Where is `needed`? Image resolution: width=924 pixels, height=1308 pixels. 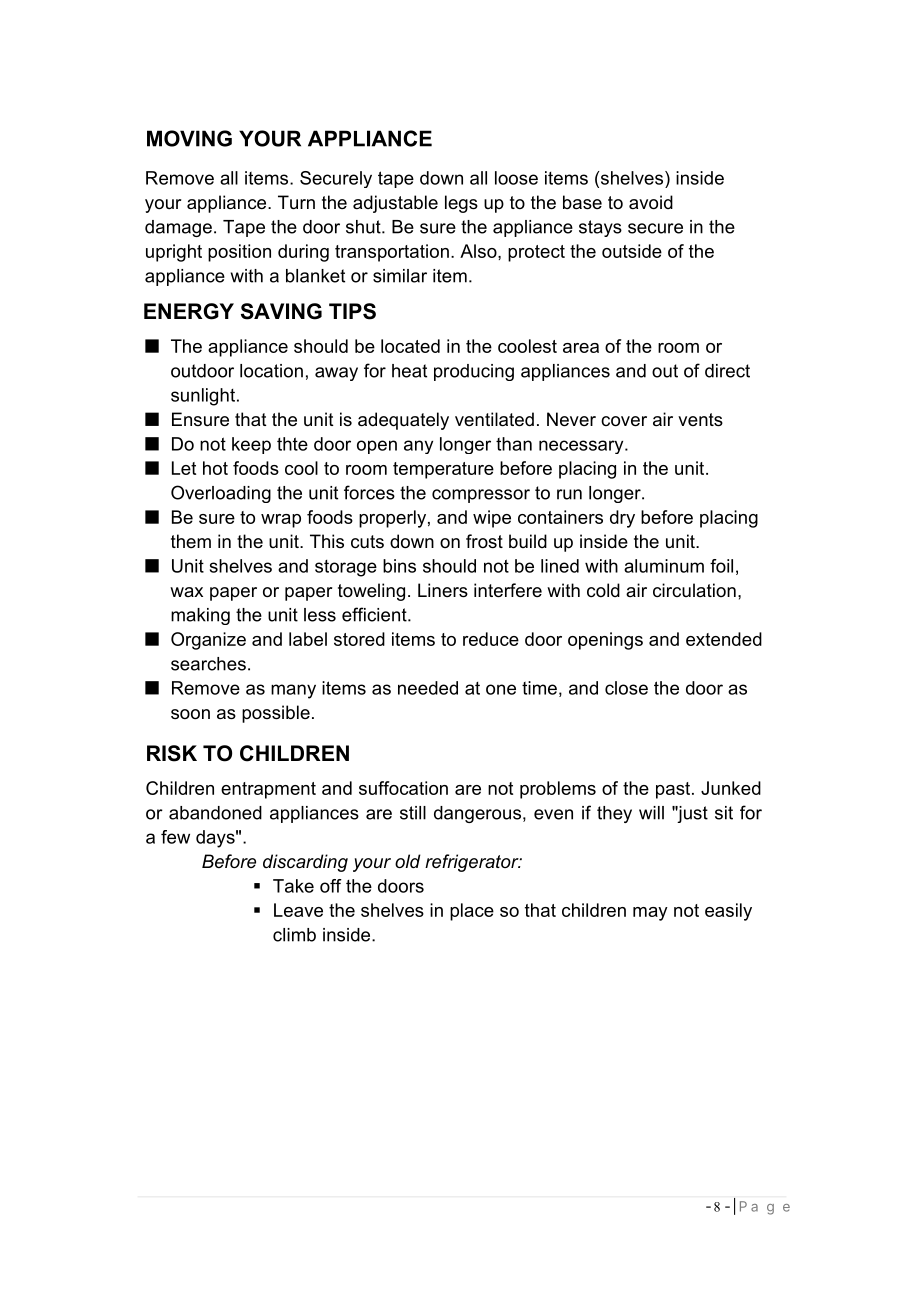 needed is located at coordinates (428, 688).
